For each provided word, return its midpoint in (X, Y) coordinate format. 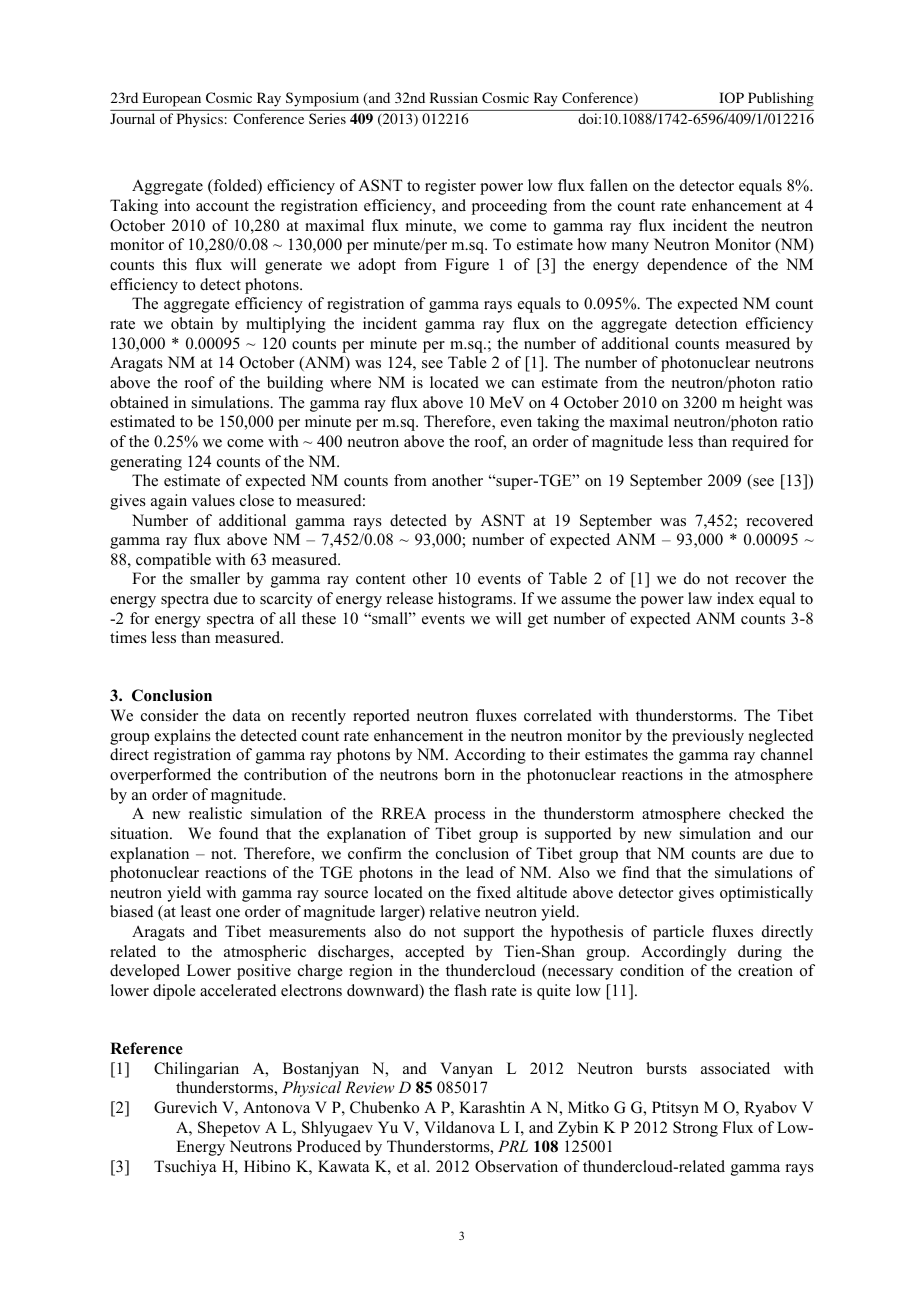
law (700, 598)
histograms (476, 600)
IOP (731, 97)
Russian (454, 97)
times (128, 637)
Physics (200, 120)
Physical (311, 1089)
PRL (513, 1146)
